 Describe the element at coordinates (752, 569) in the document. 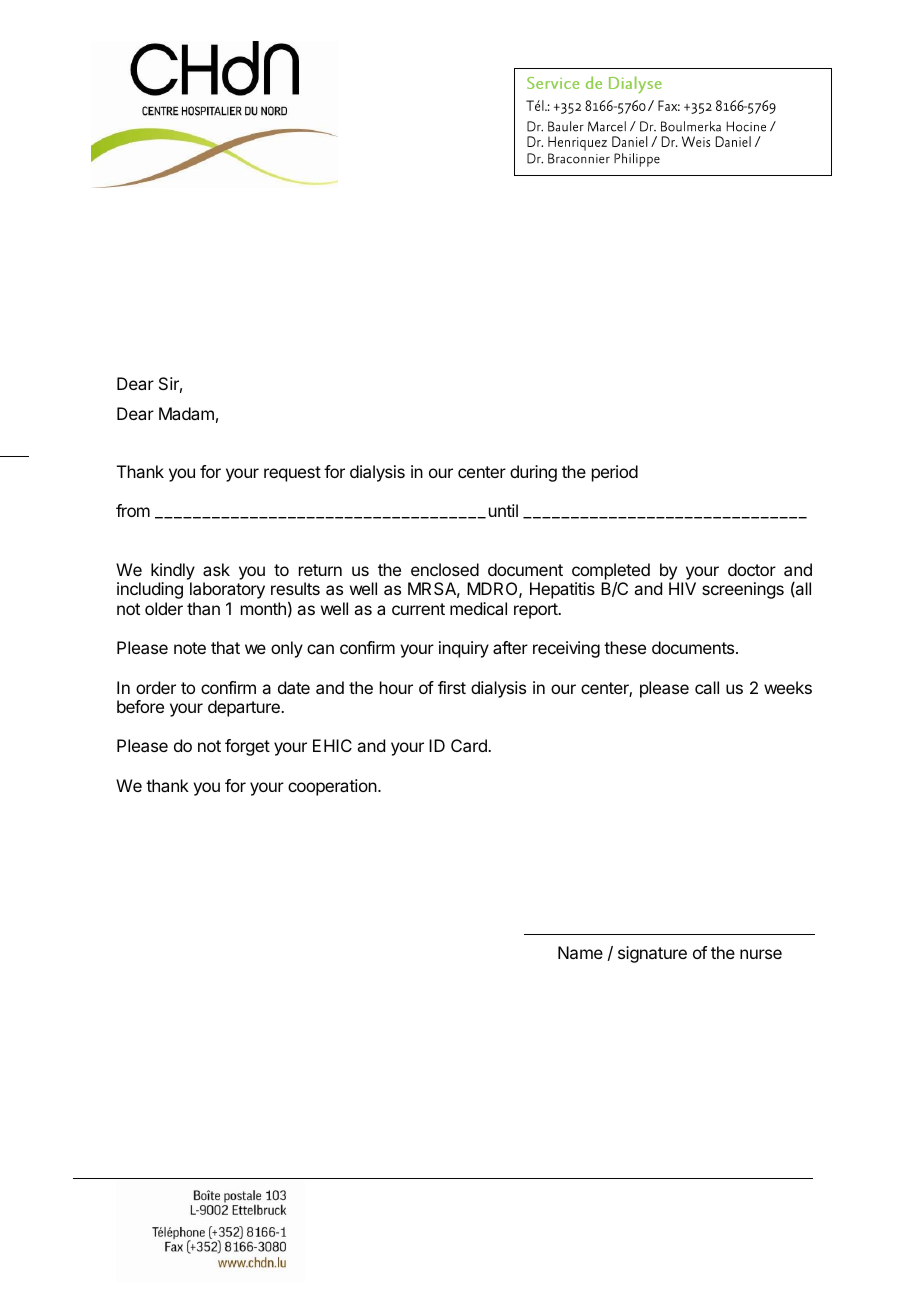

I see `doctor` at that location.
